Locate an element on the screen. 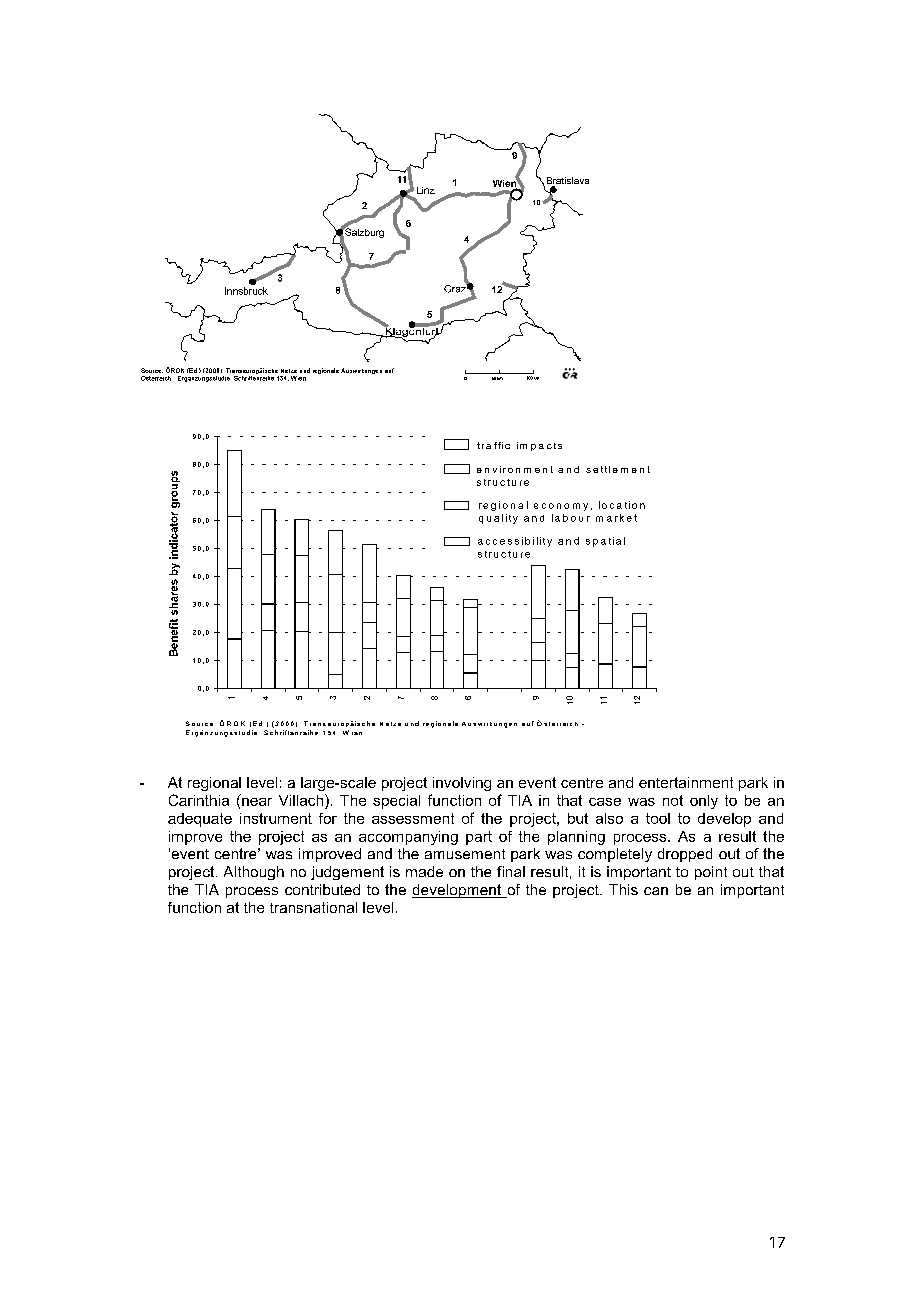 The width and height of the screenshot is (924, 1308). instrument is located at coordinates (276, 818).
